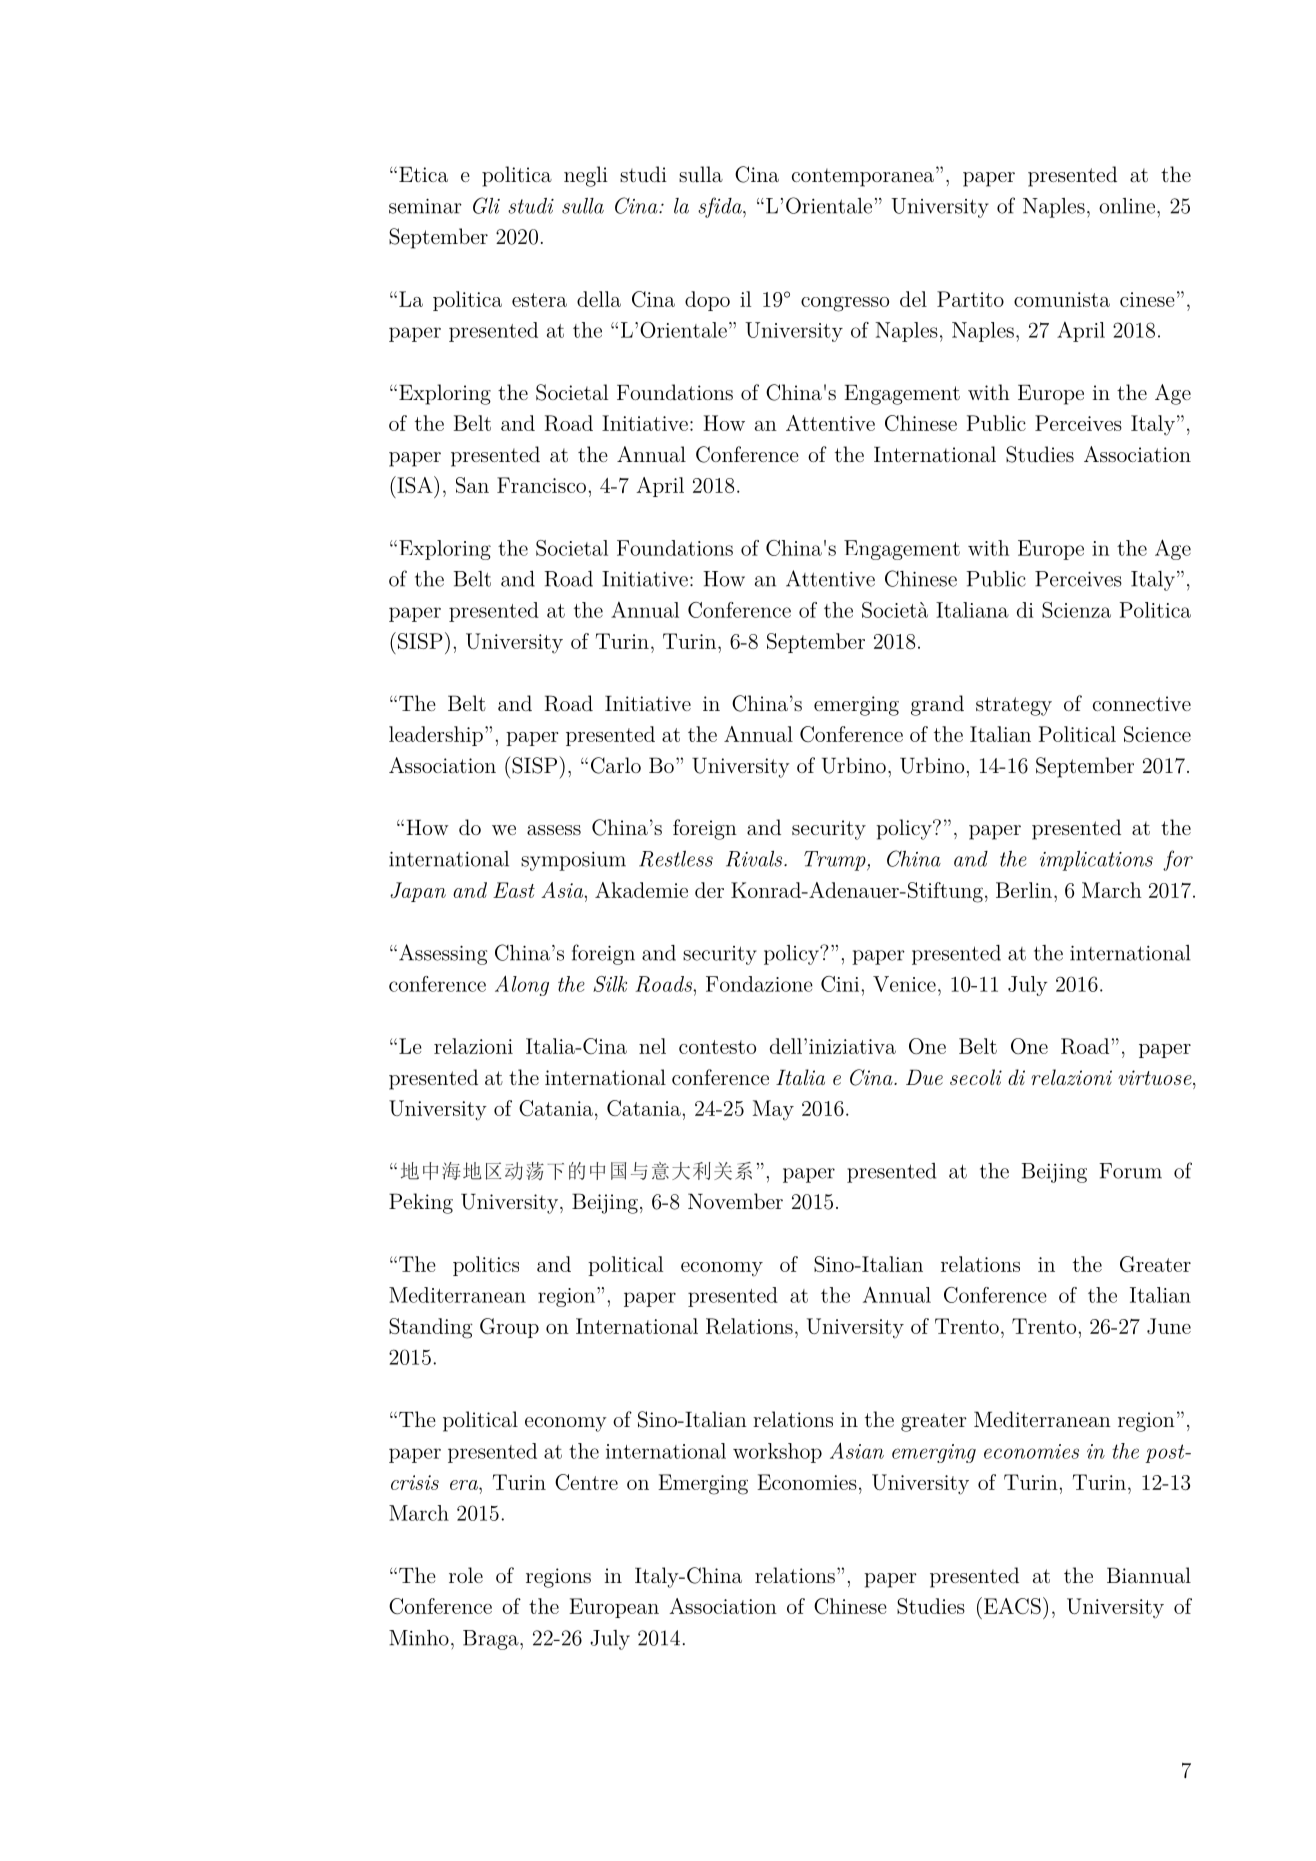 This document has width=1316, height=1861. I want to click on role, so click(466, 1575).
